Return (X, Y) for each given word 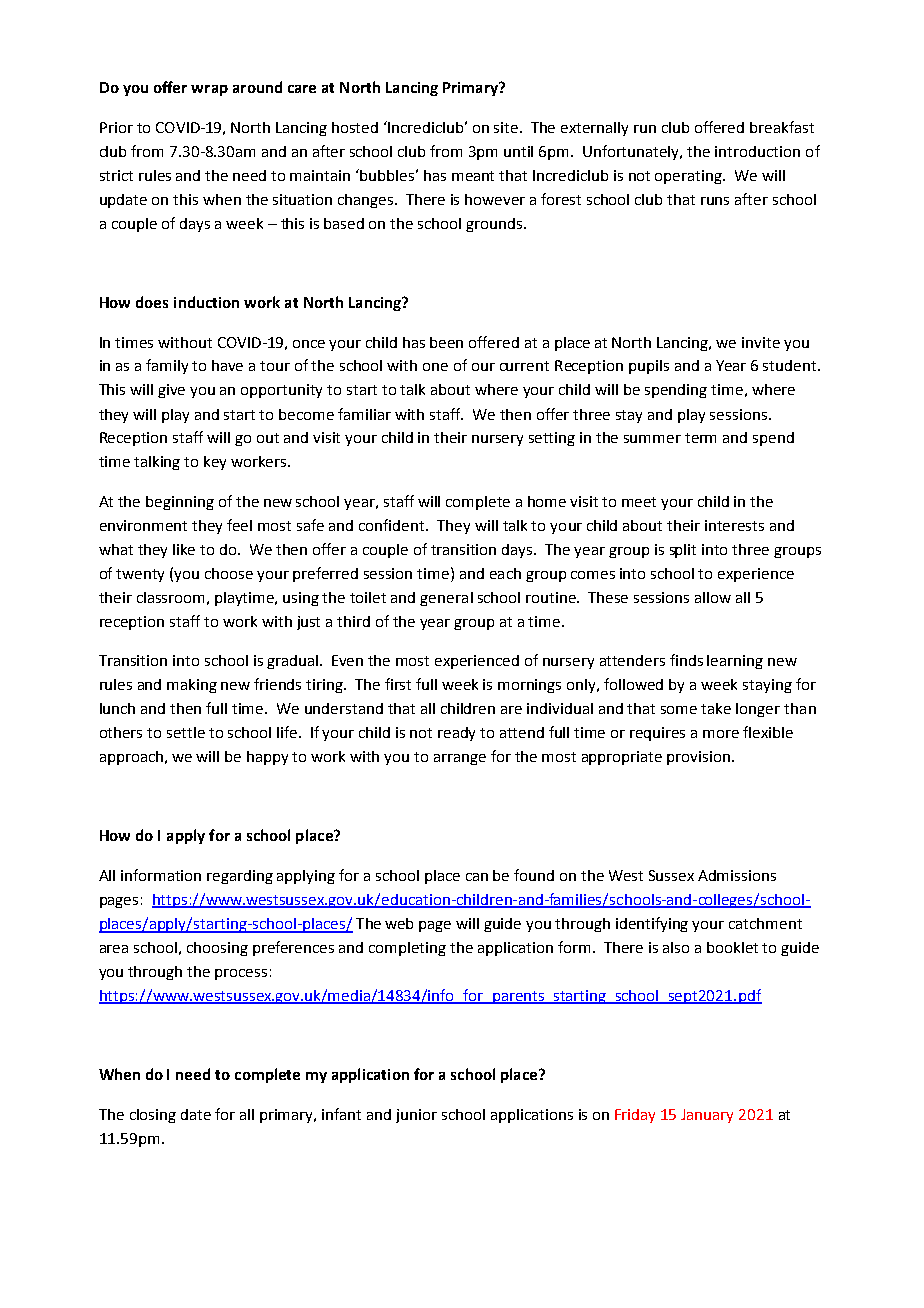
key (215, 463)
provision (700, 758)
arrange (460, 759)
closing (153, 1116)
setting (552, 439)
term (700, 438)
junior (416, 1116)
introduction (757, 151)
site (507, 127)
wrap (209, 90)
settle (186, 732)
